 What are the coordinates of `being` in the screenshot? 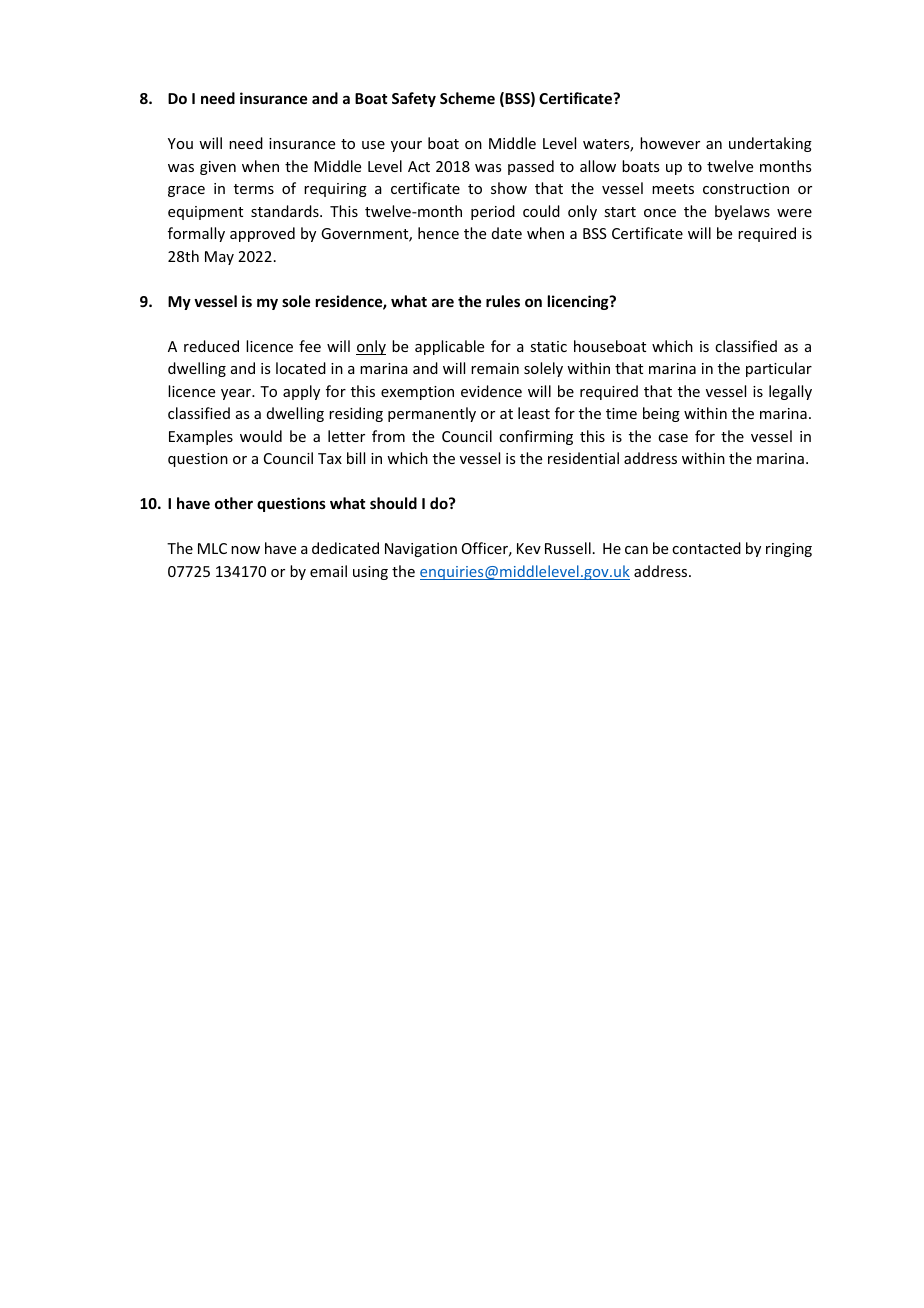 It's located at (661, 414).
